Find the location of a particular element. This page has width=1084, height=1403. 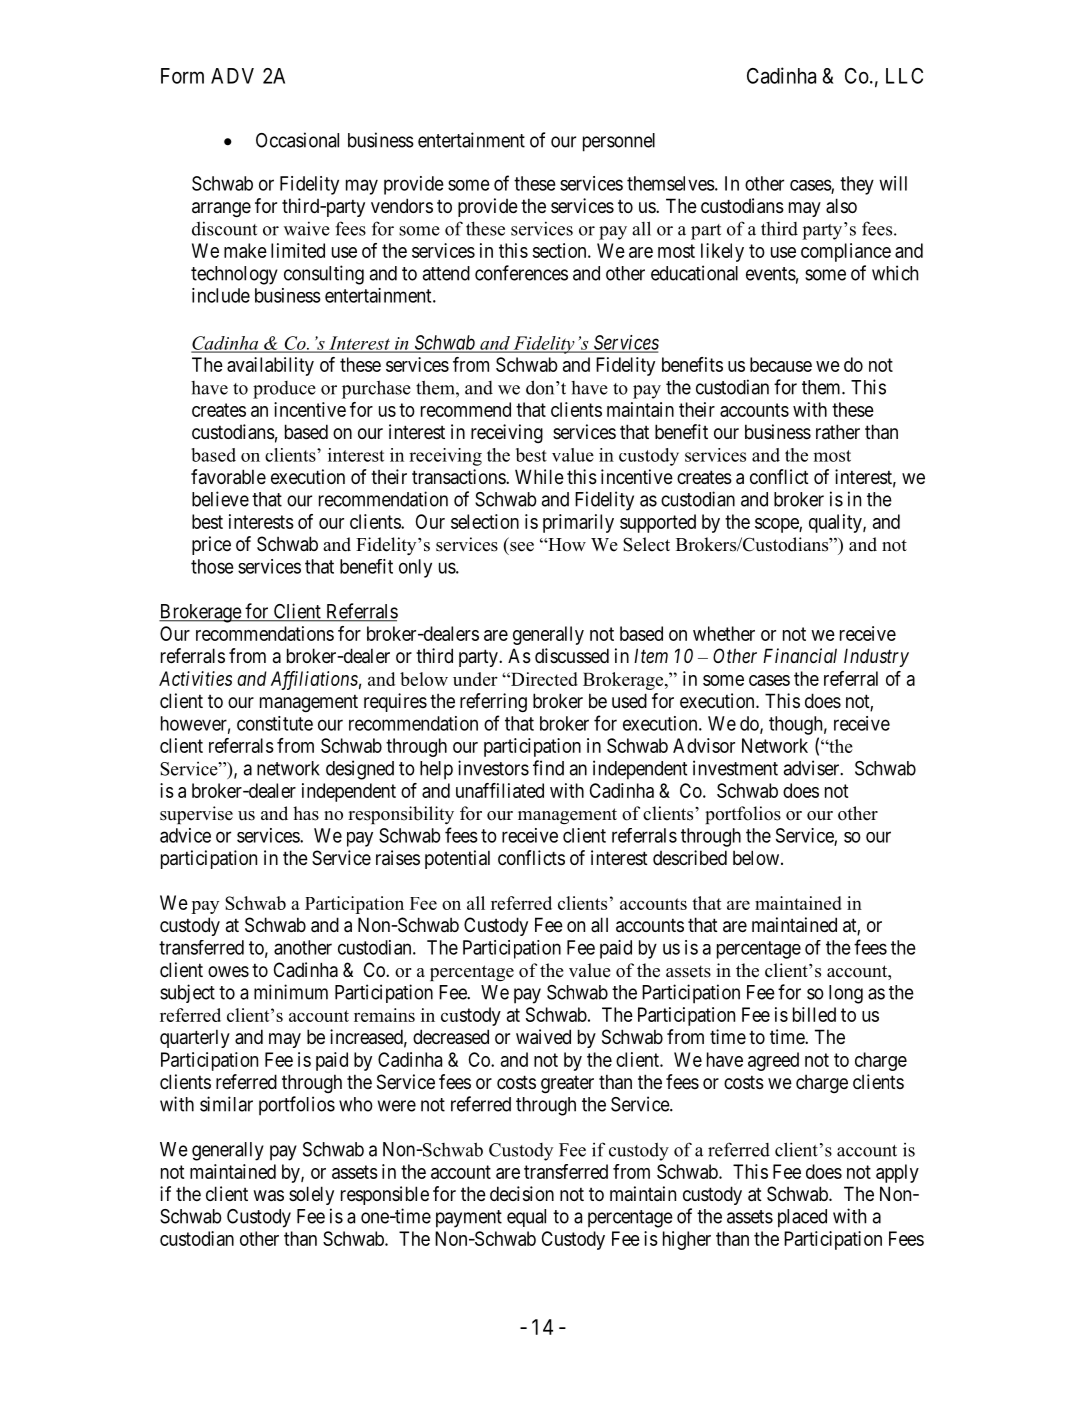

personnel is located at coordinates (619, 142).
